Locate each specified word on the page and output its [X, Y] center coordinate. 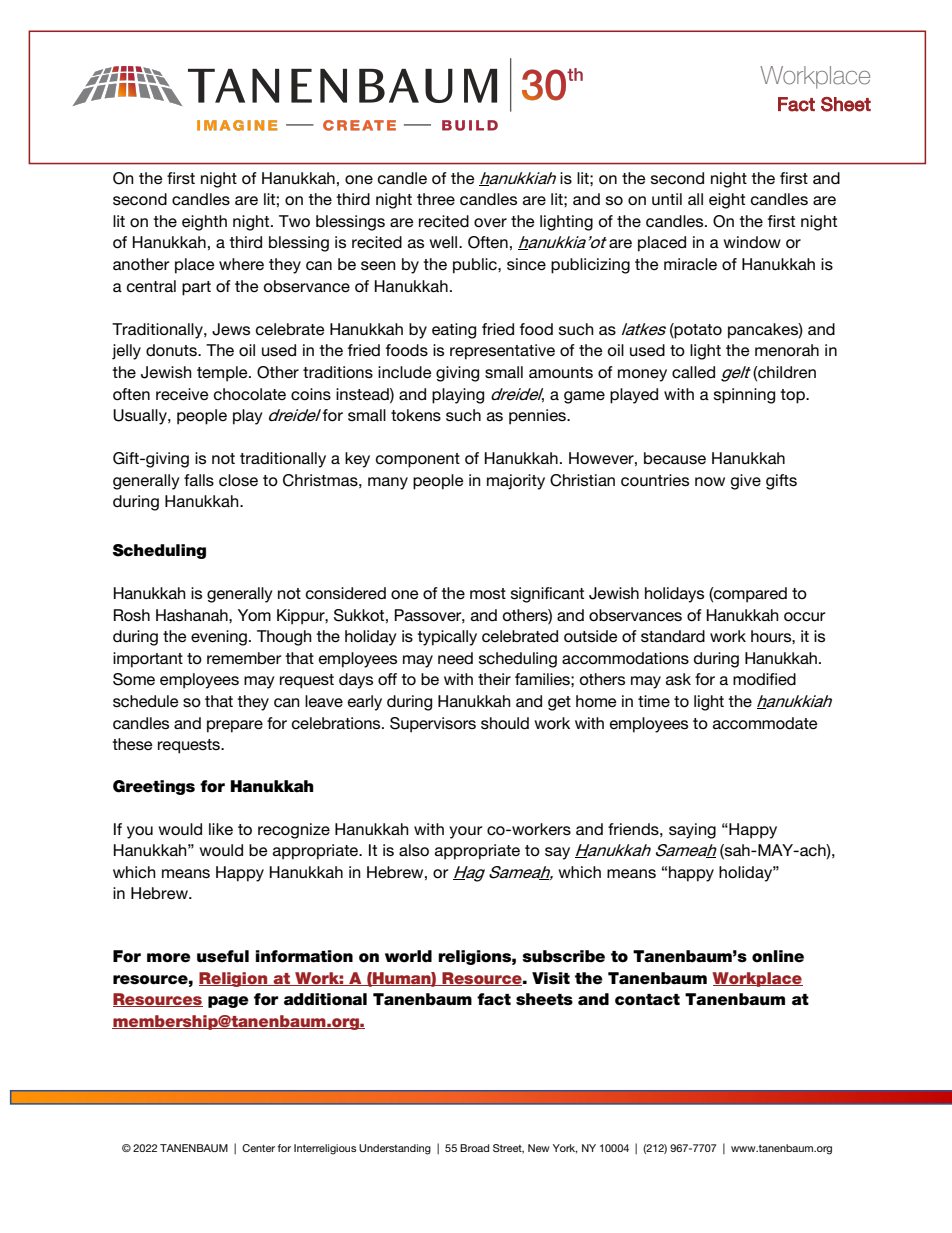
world [408, 956]
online [778, 956]
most [488, 594]
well [444, 242]
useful [223, 956]
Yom [254, 615]
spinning [744, 396]
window [752, 242]
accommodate [765, 723]
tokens [416, 415]
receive [182, 394]
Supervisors [433, 725]
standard [673, 636]
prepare [235, 726]
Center [258, 1148]
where [241, 264]
